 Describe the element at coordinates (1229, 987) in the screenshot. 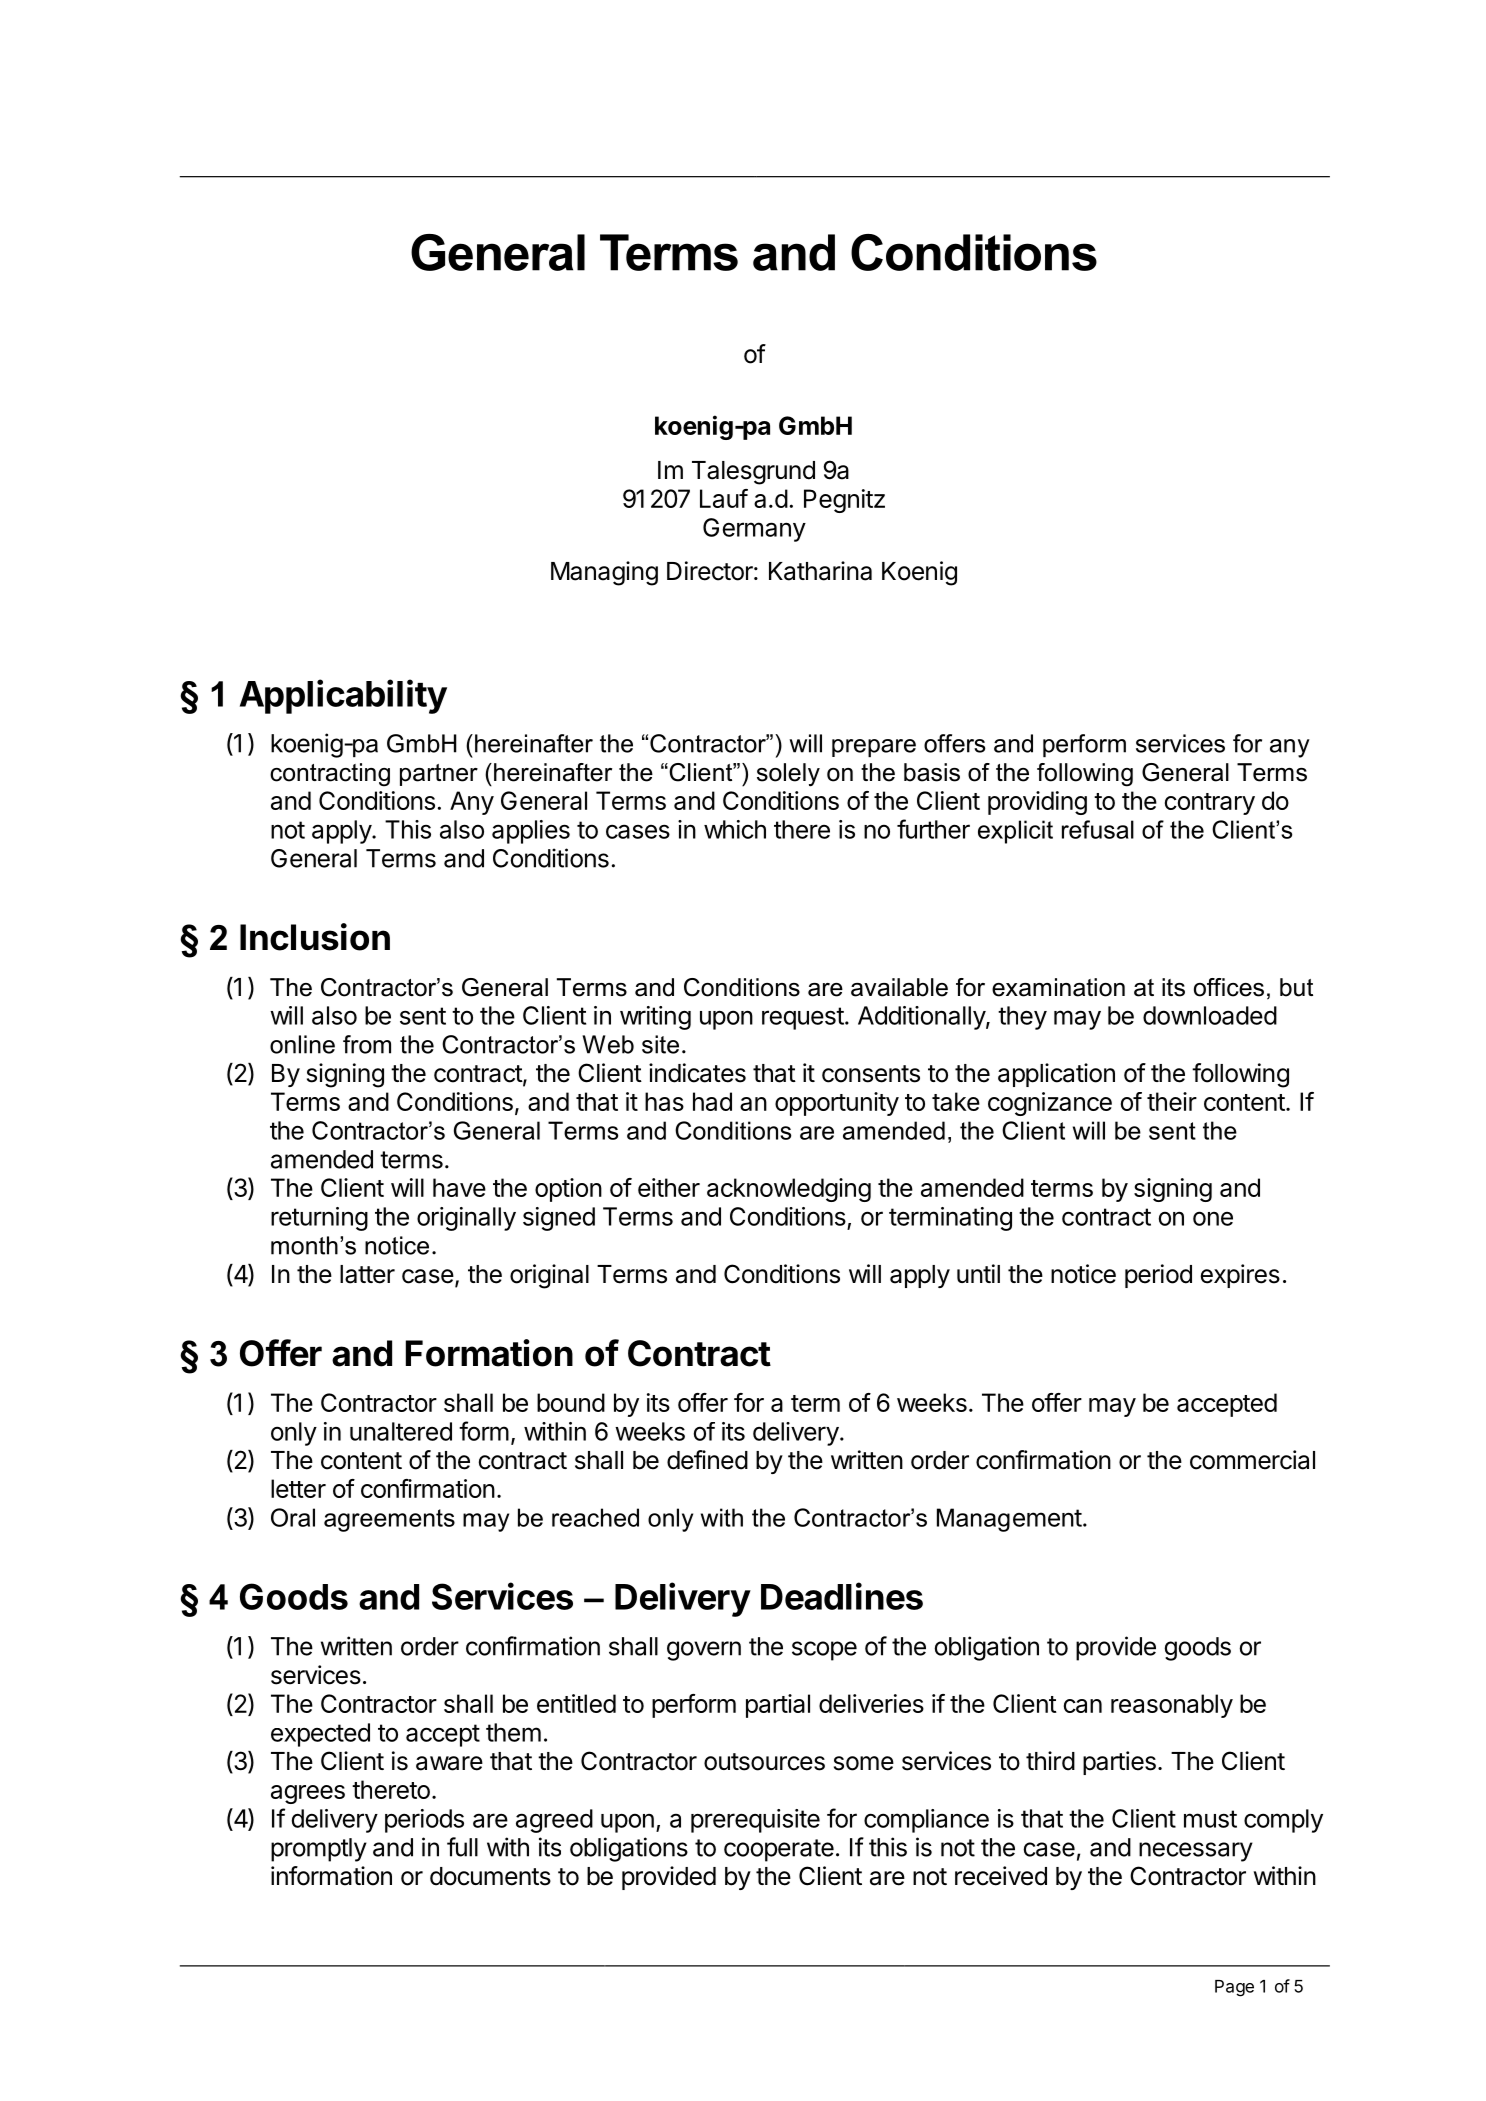

I see `offices` at that location.
